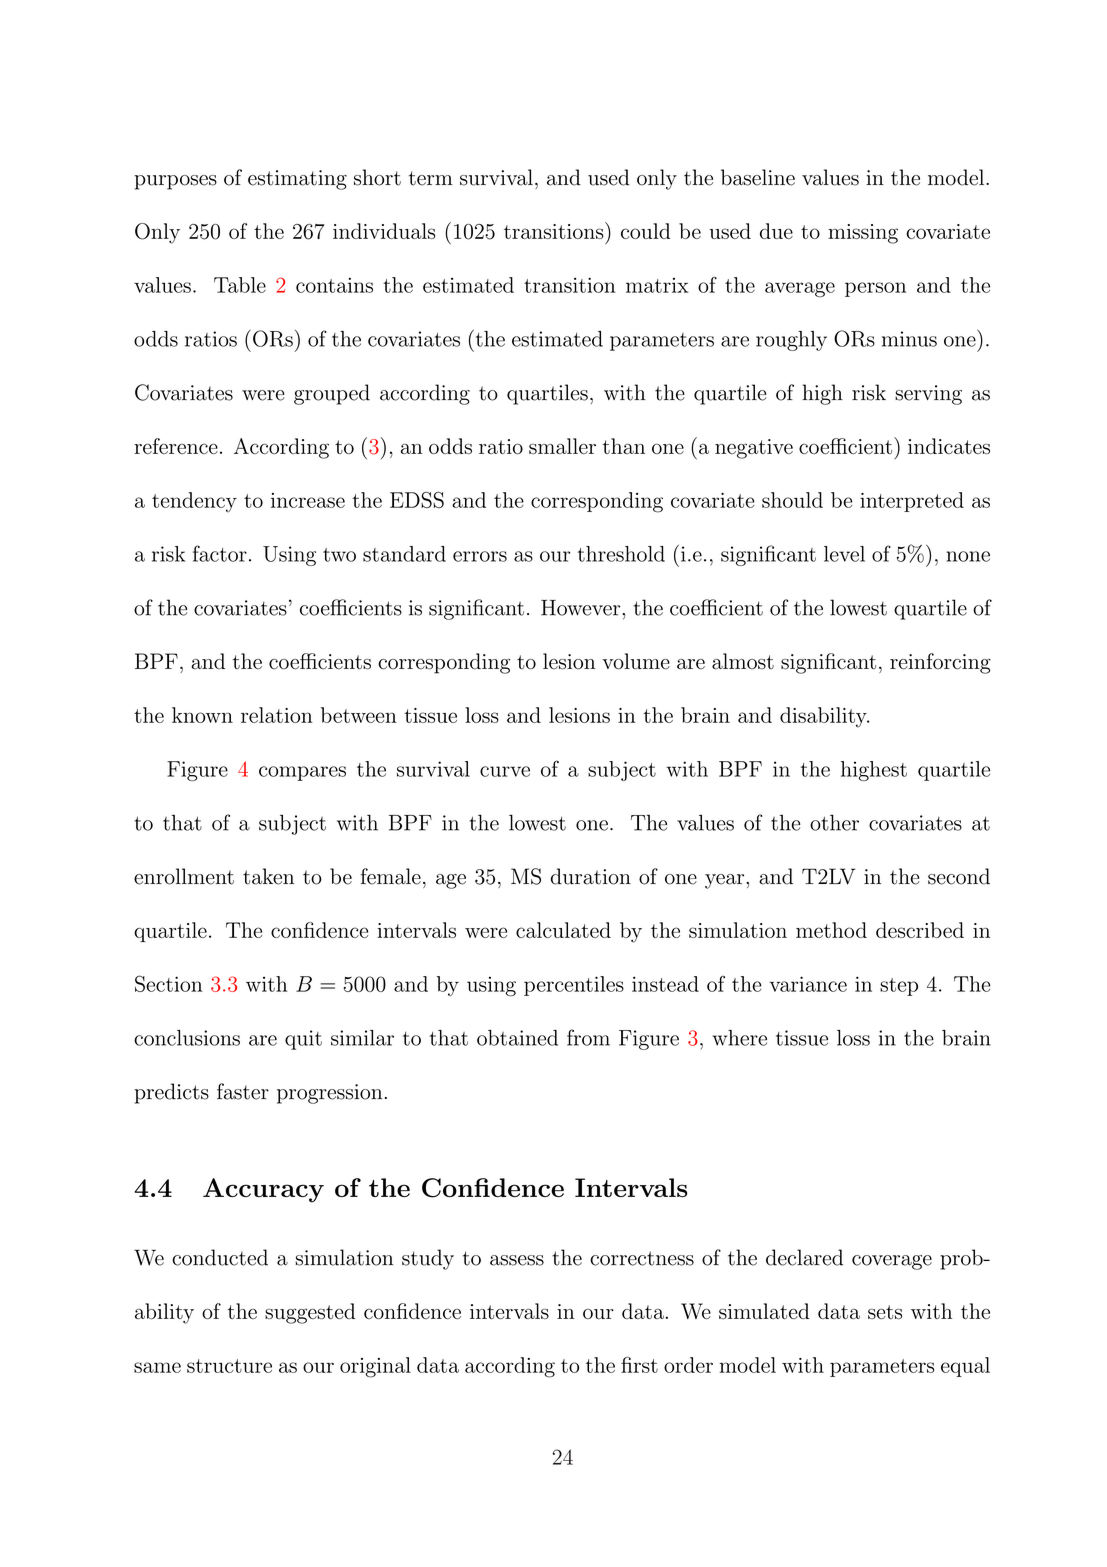 The width and height of the screenshot is (1107, 1567). What do you see at coordinates (297, 180) in the screenshot?
I see `estimating` at bounding box center [297, 180].
